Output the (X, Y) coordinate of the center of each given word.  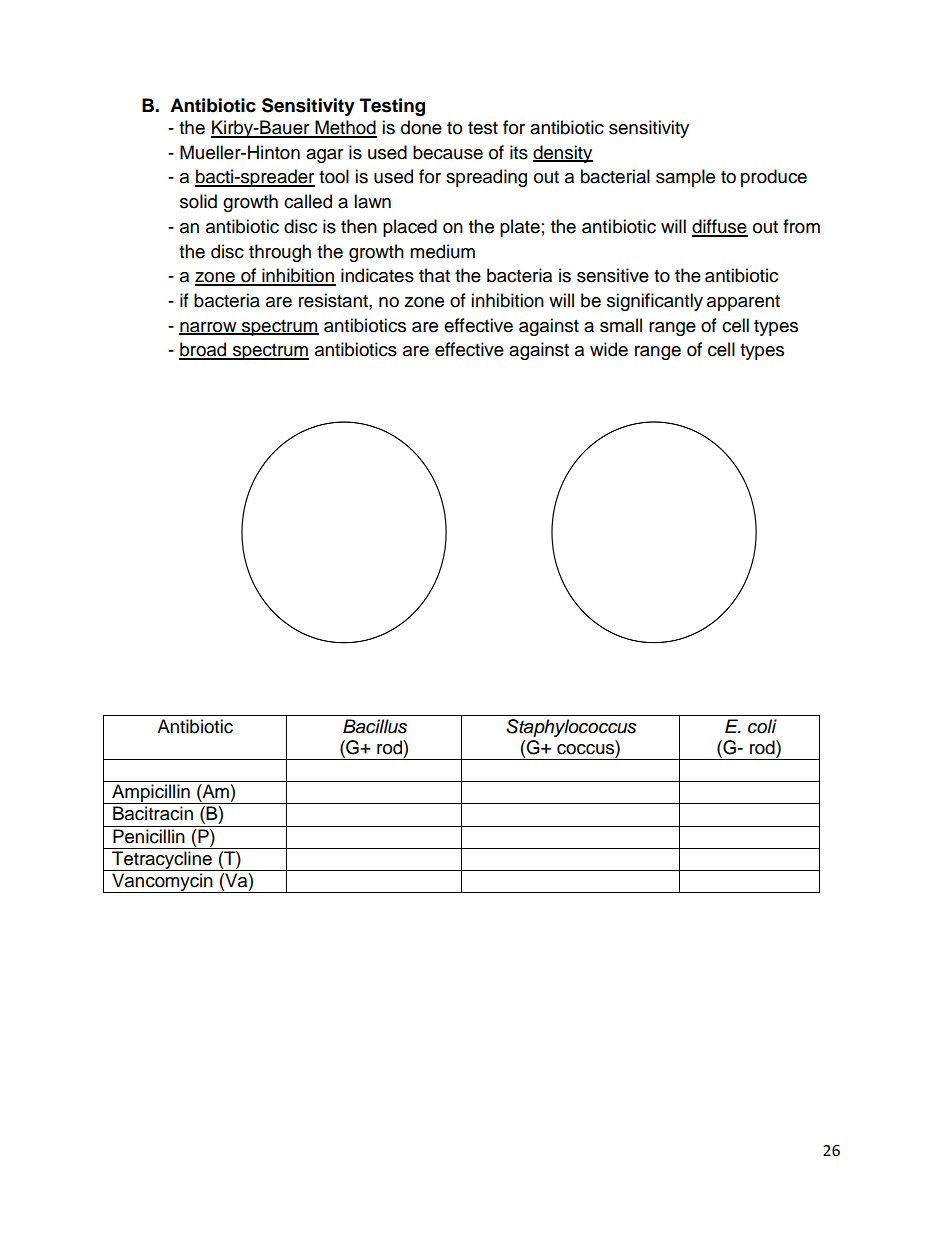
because (448, 152)
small (621, 325)
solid (198, 201)
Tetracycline (162, 861)
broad (204, 350)
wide (609, 349)
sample (685, 178)
